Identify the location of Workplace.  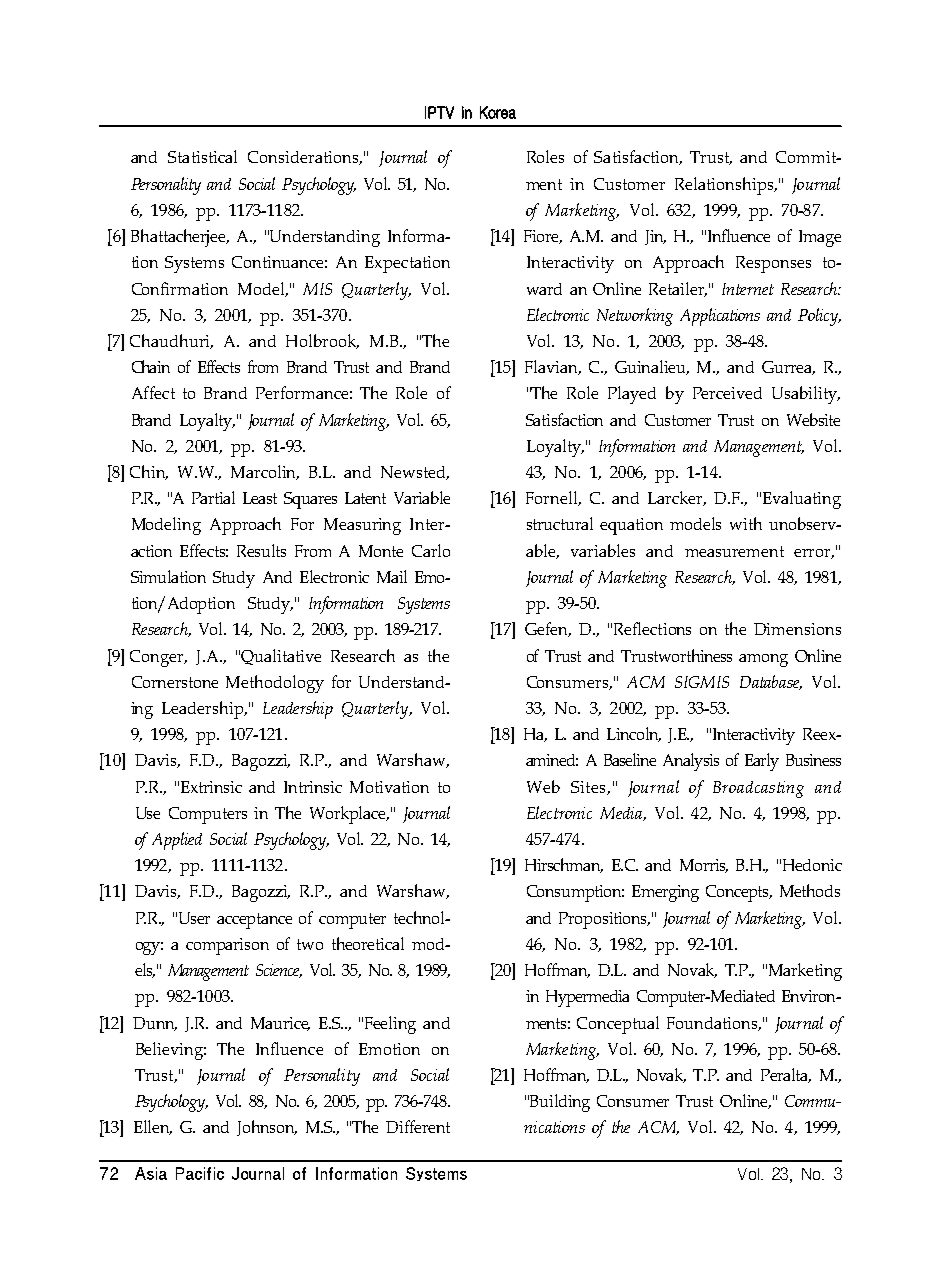
(349, 815).
